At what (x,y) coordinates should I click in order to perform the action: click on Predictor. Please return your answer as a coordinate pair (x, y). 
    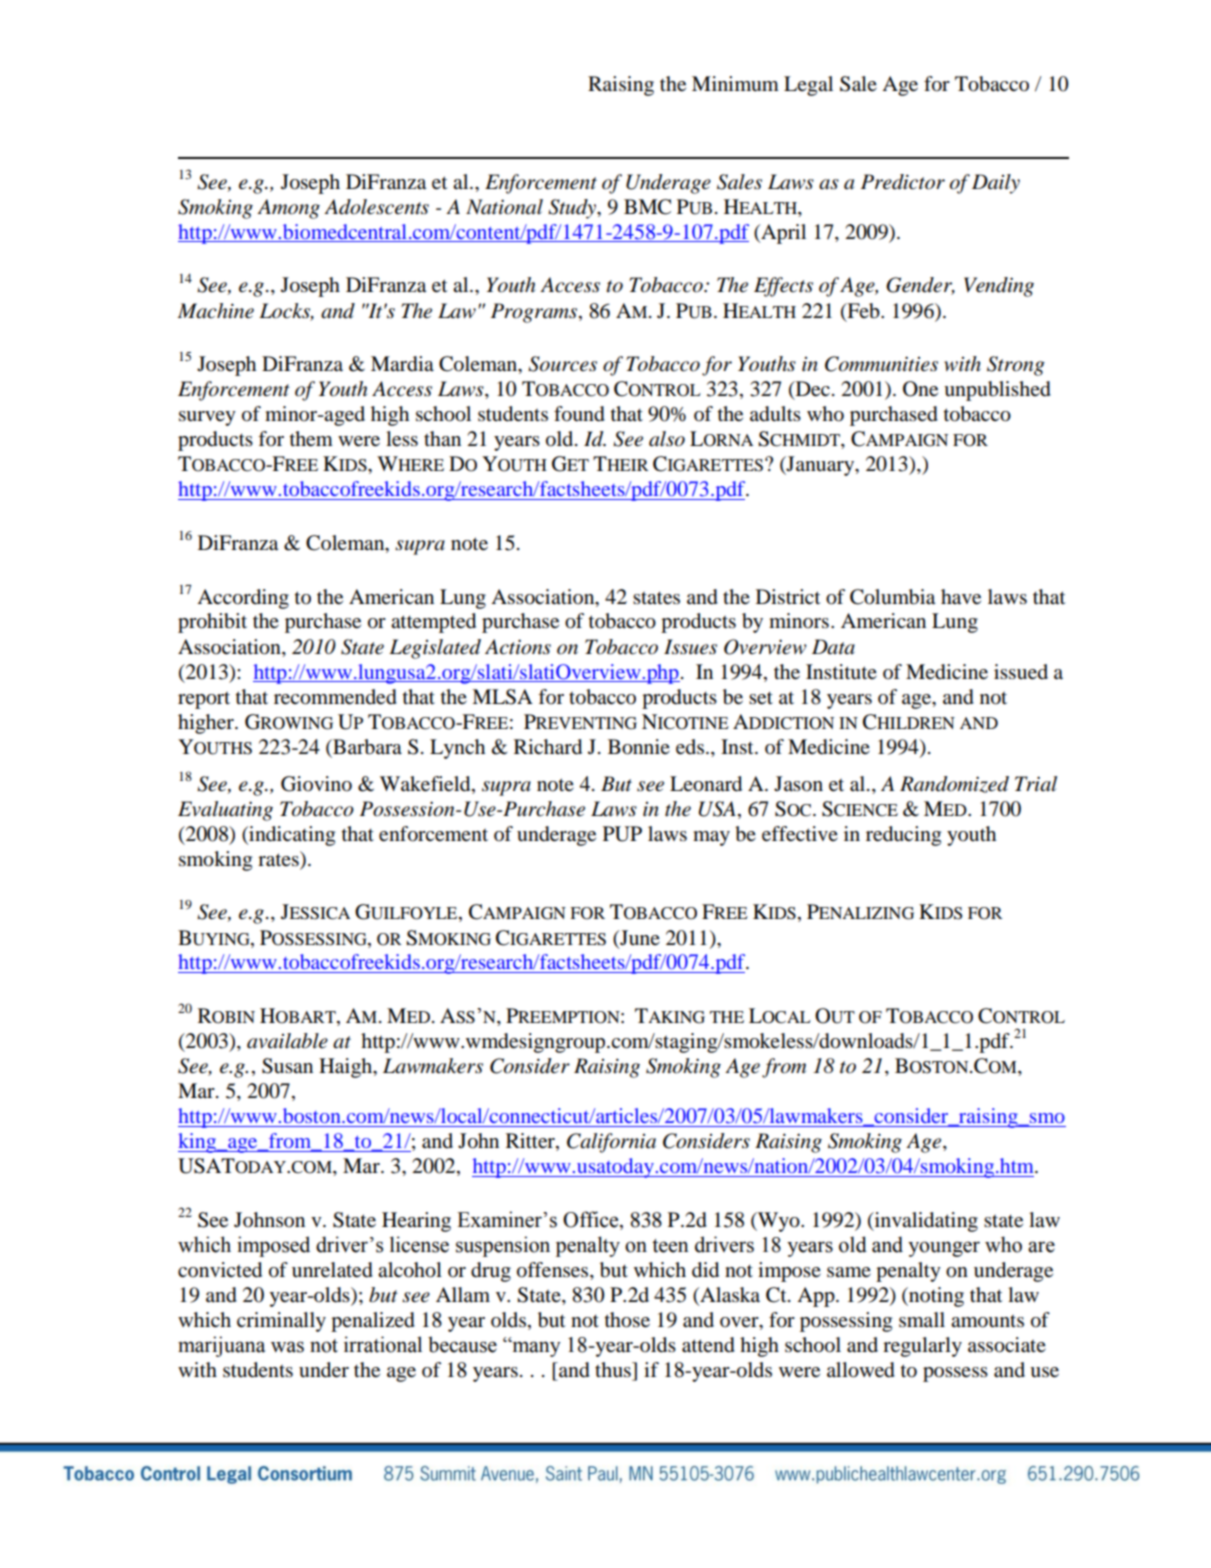
    Looking at the image, I should click on (903, 182).
